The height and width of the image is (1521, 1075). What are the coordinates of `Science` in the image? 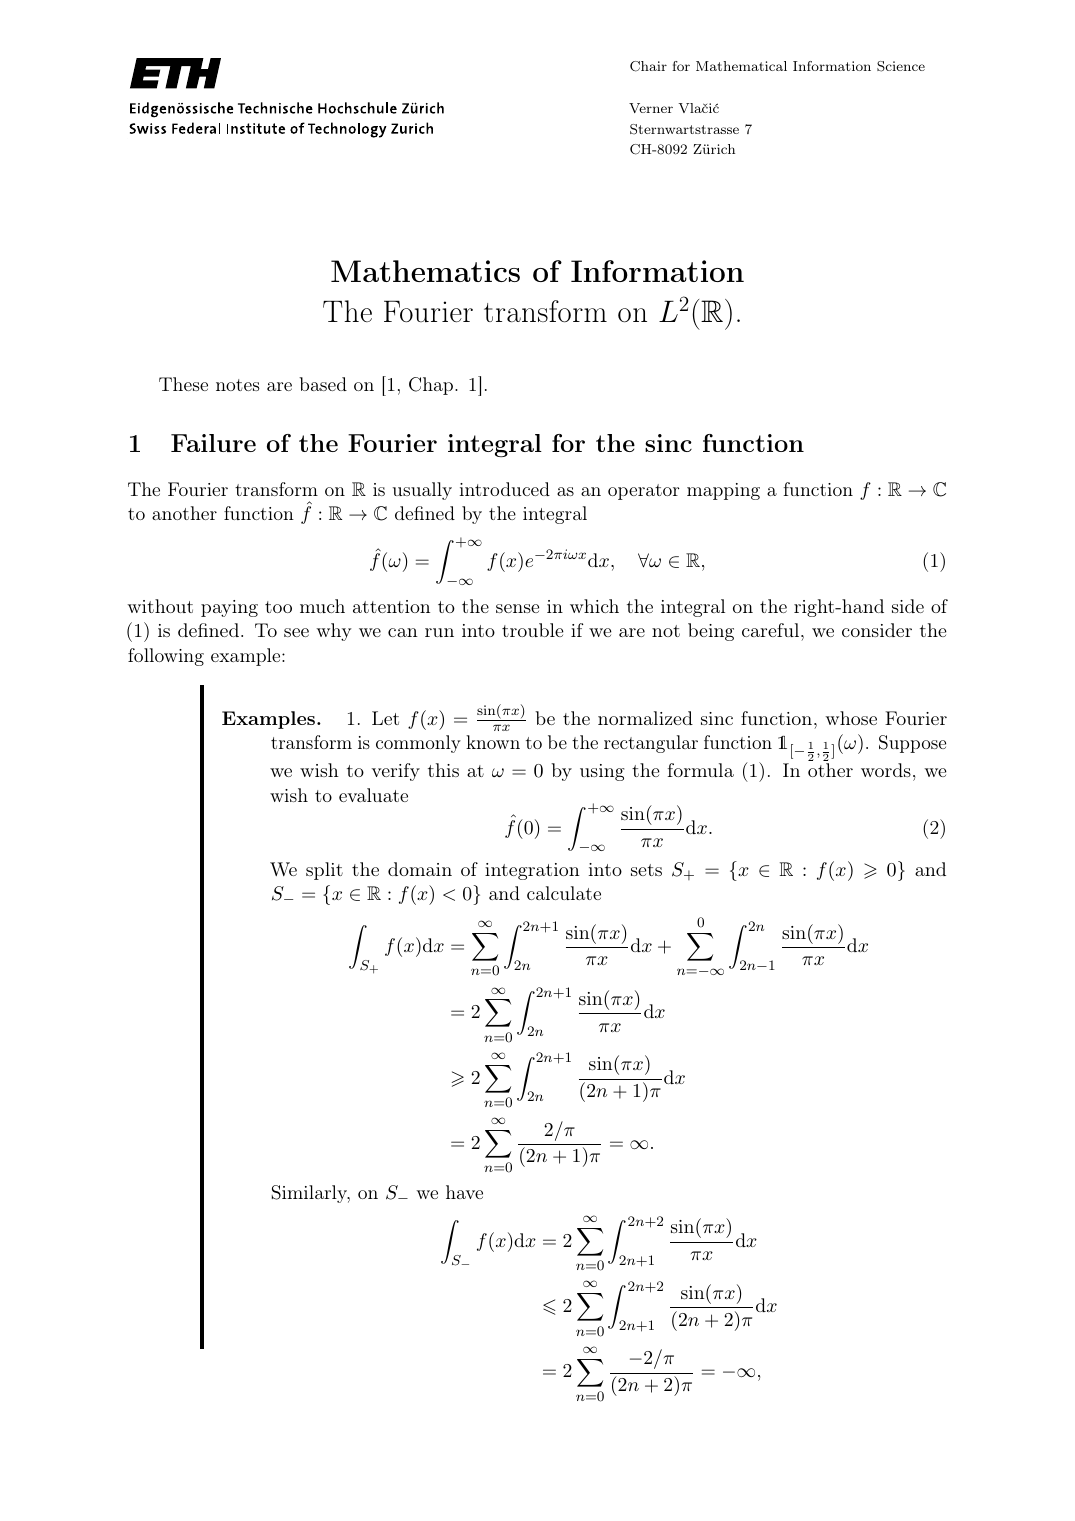 It's located at (901, 66).
